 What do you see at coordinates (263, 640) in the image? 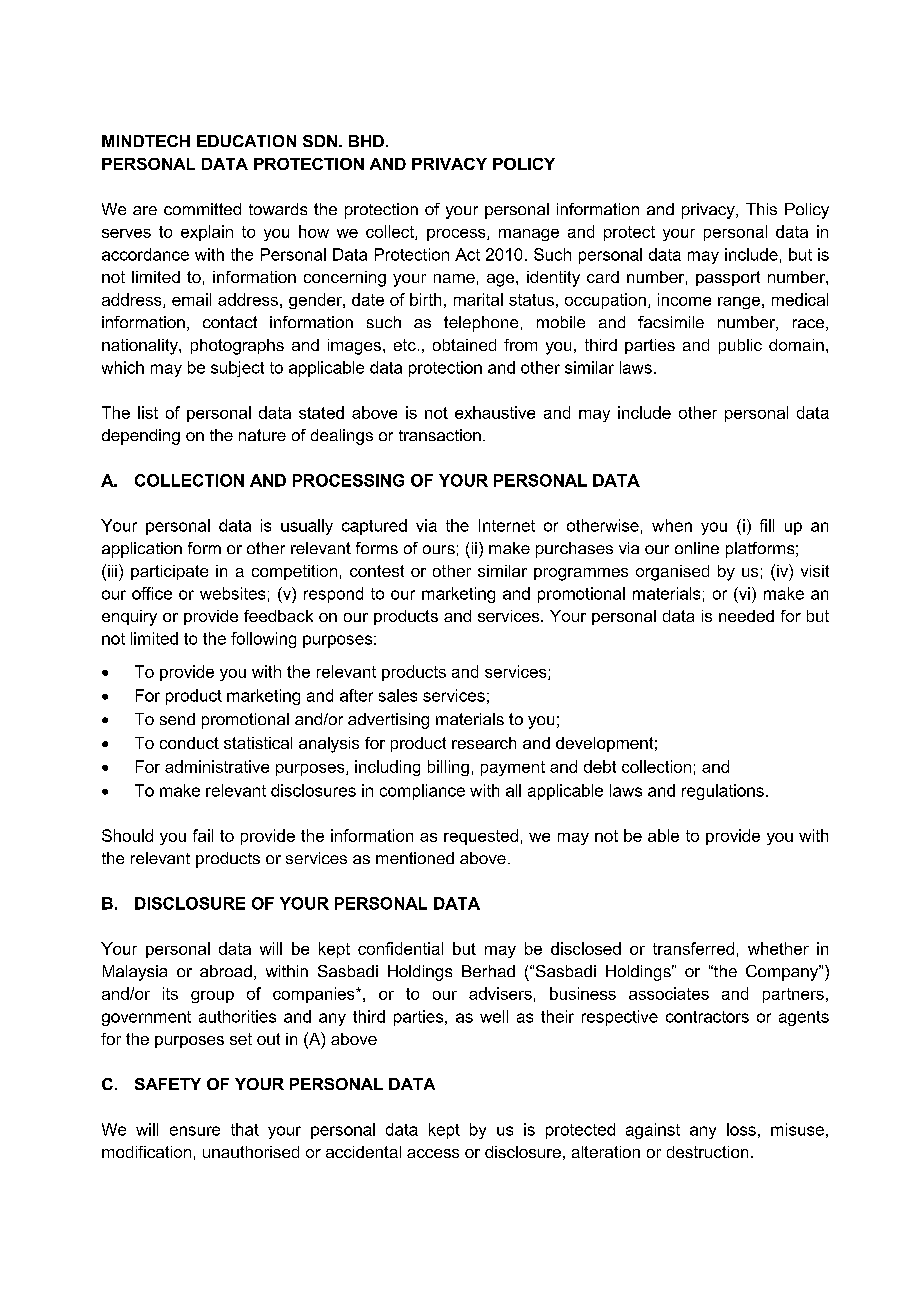
I see `following` at bounding box center [263, 640].
